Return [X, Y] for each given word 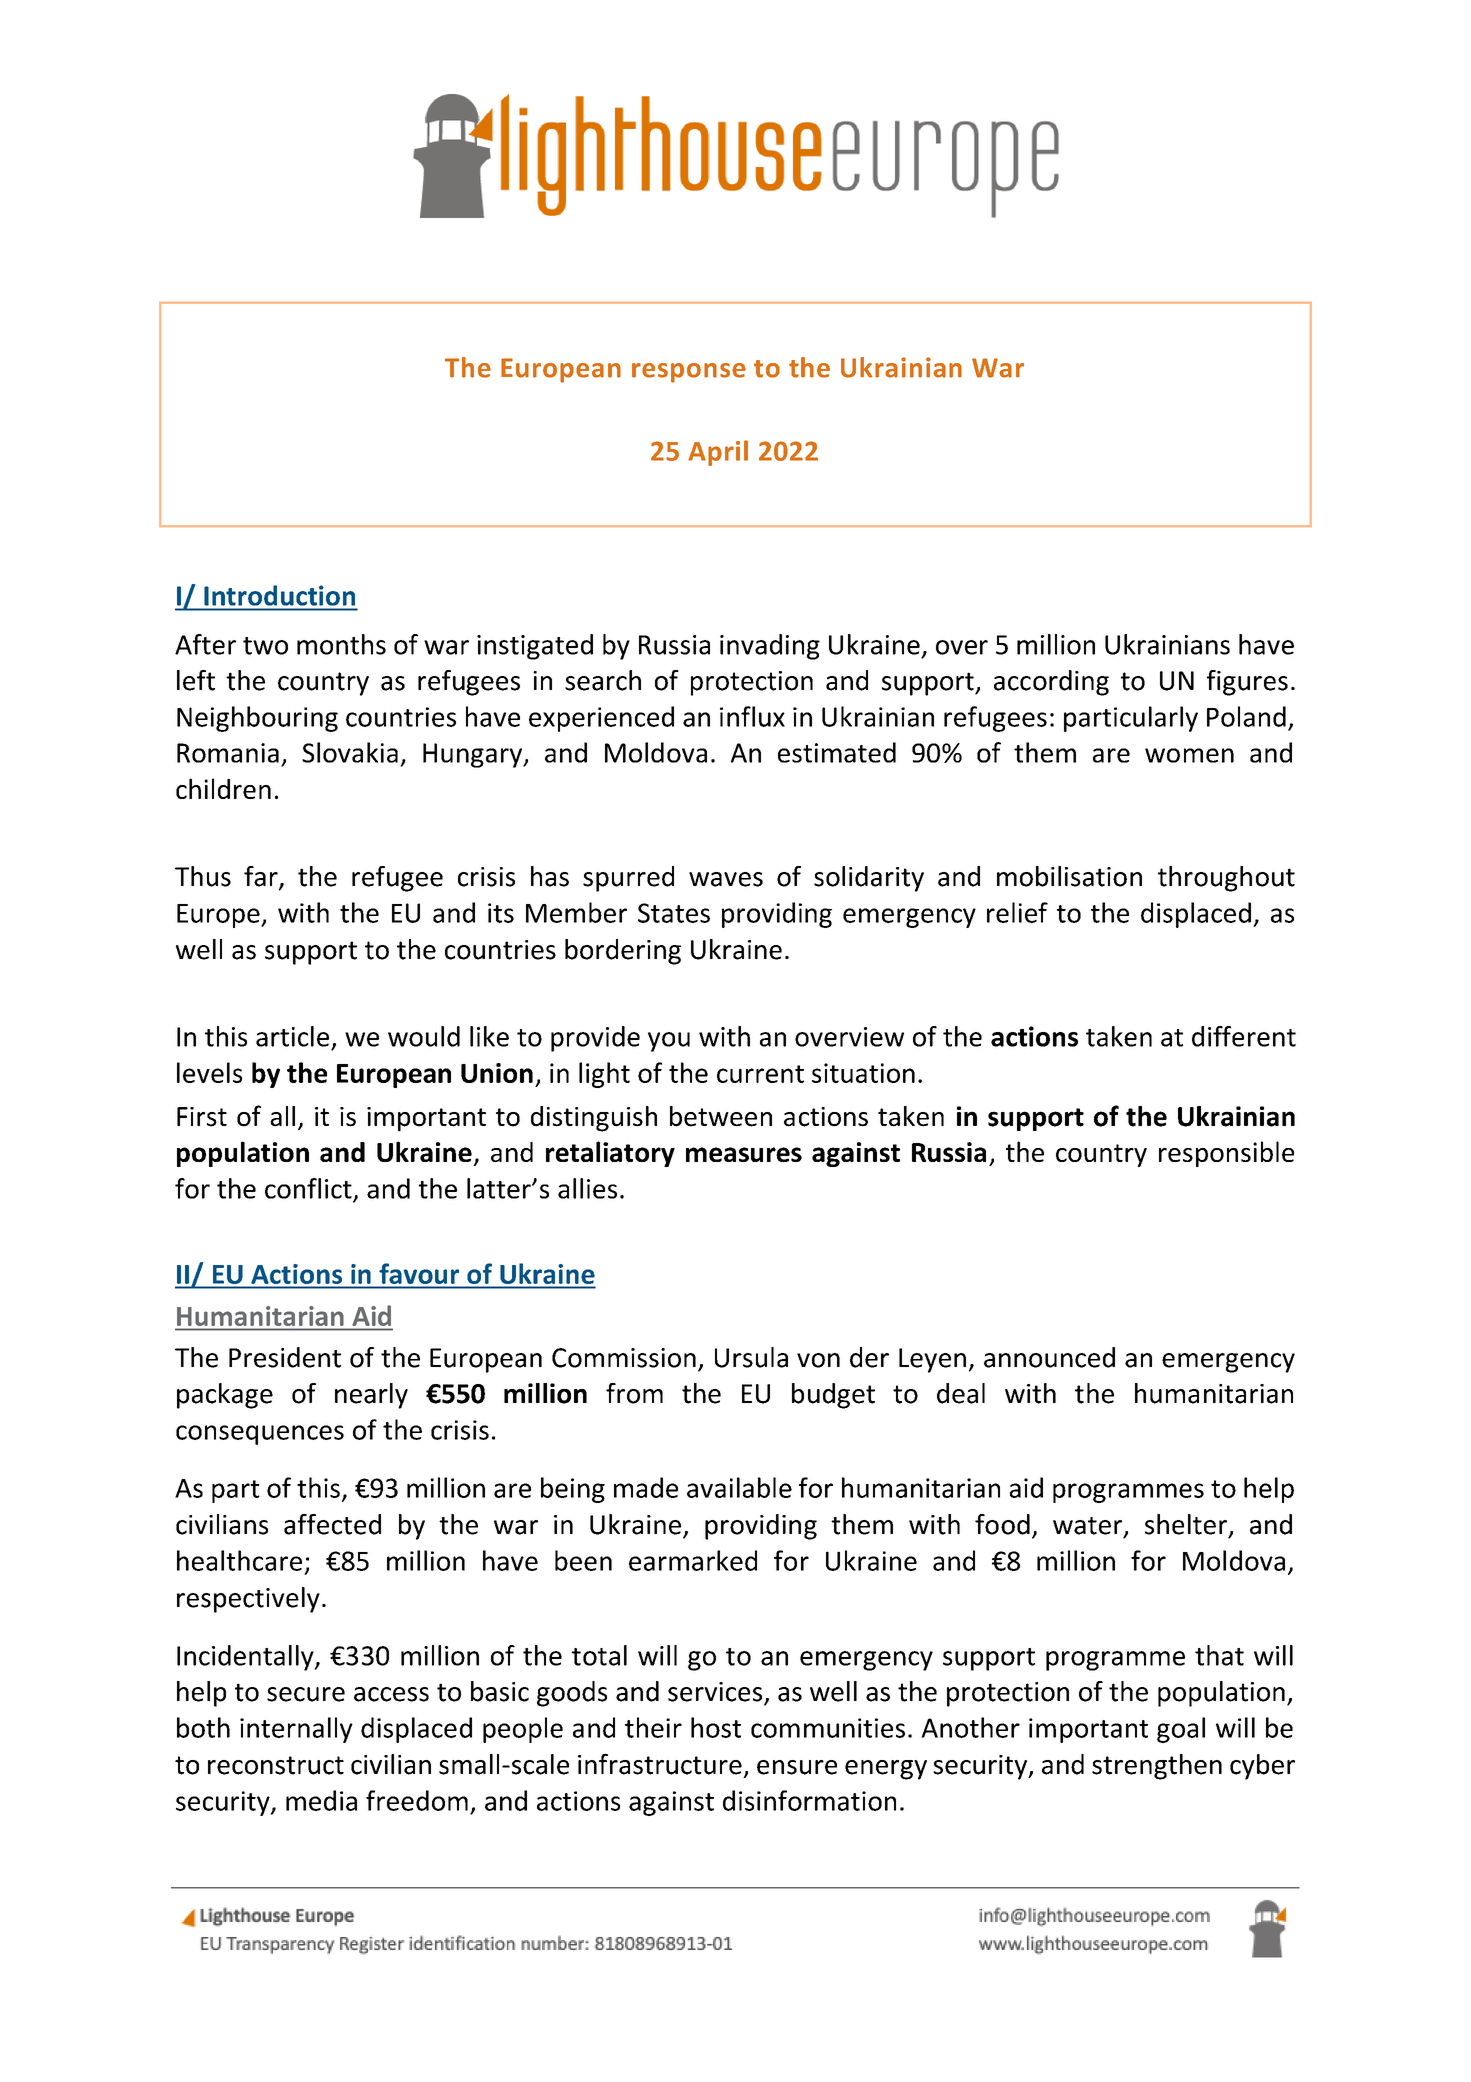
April [718, 453]
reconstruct [276, 1765]
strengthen [1157, 1767]
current [760, 1074]
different [1244, 1036]
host [716, 1727]
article [292, 1036]
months [341, 644]
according [1051, 683]
